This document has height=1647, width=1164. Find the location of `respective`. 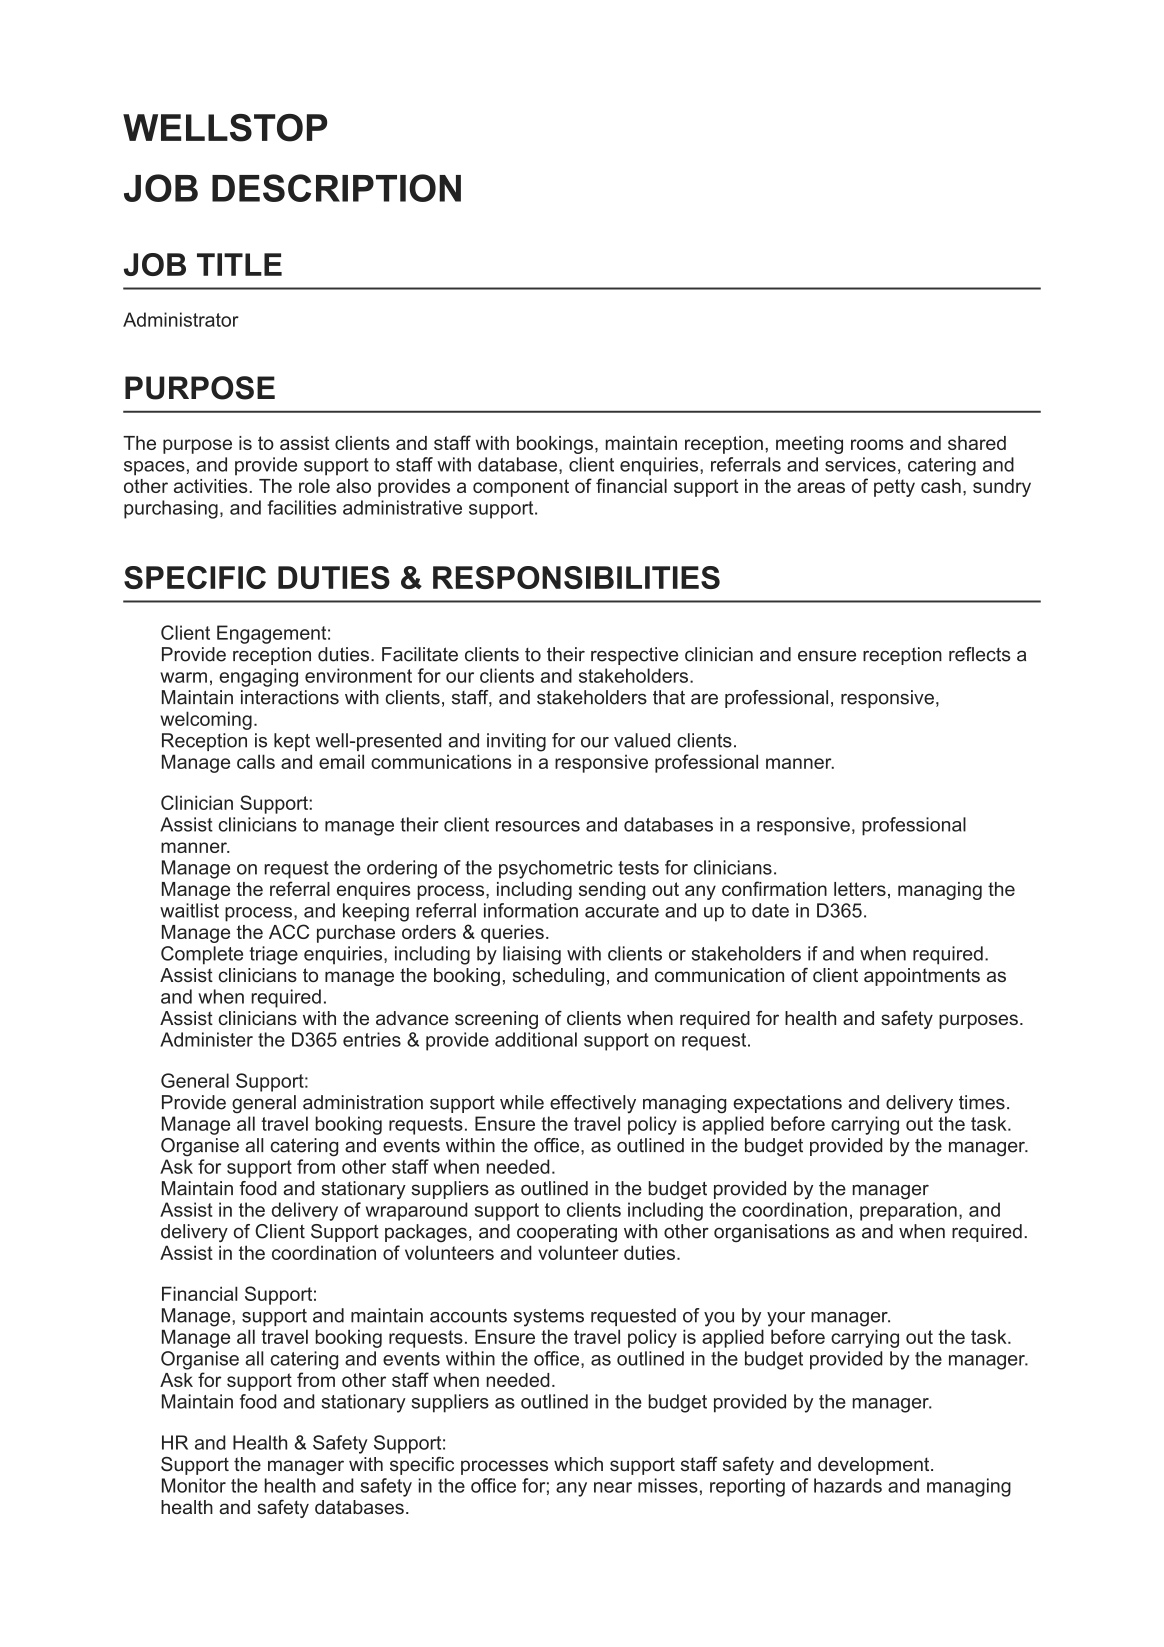

respective is located at coordinates (634, 656).
